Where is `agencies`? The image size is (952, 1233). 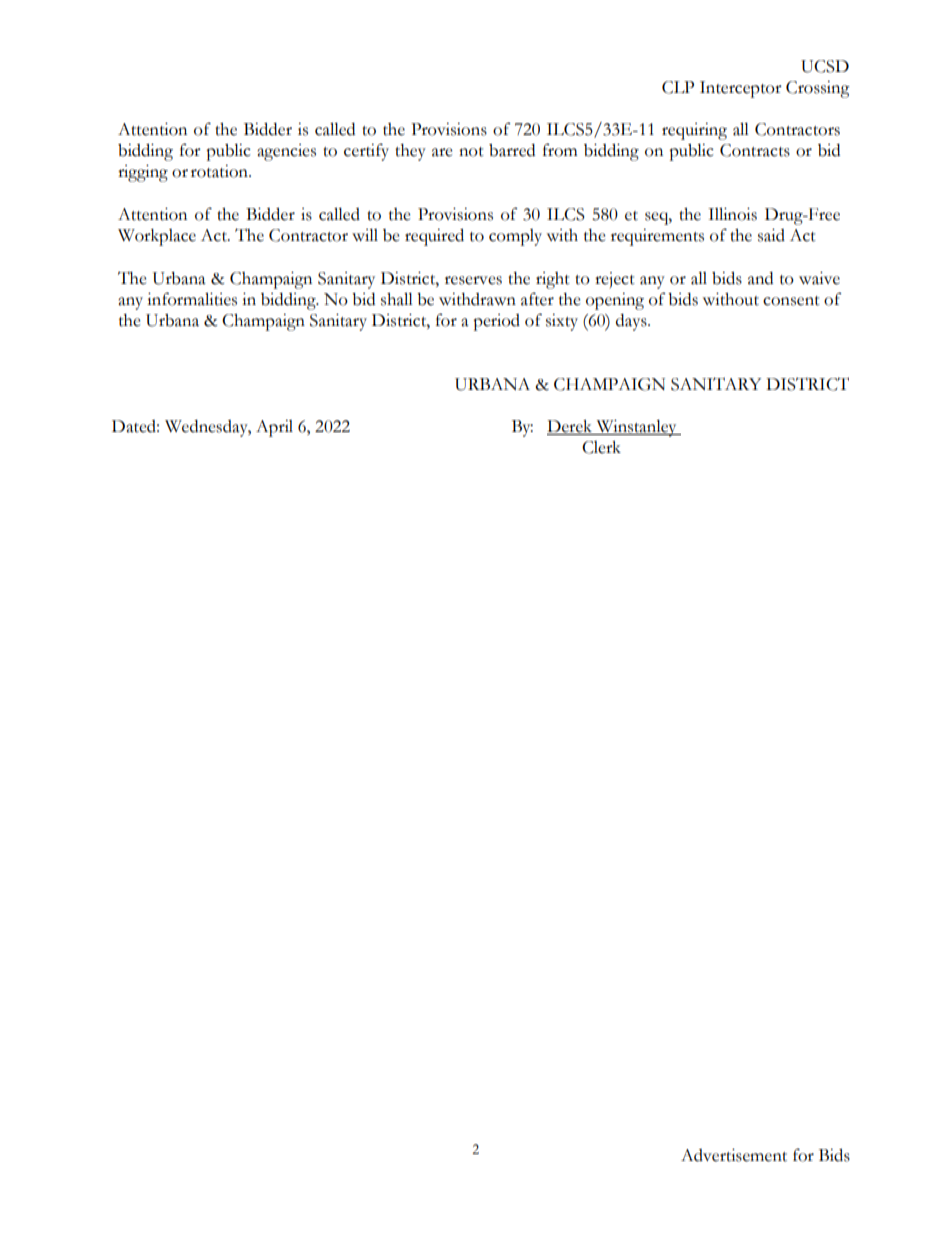 agencies is located at coordinates (286, 152).
